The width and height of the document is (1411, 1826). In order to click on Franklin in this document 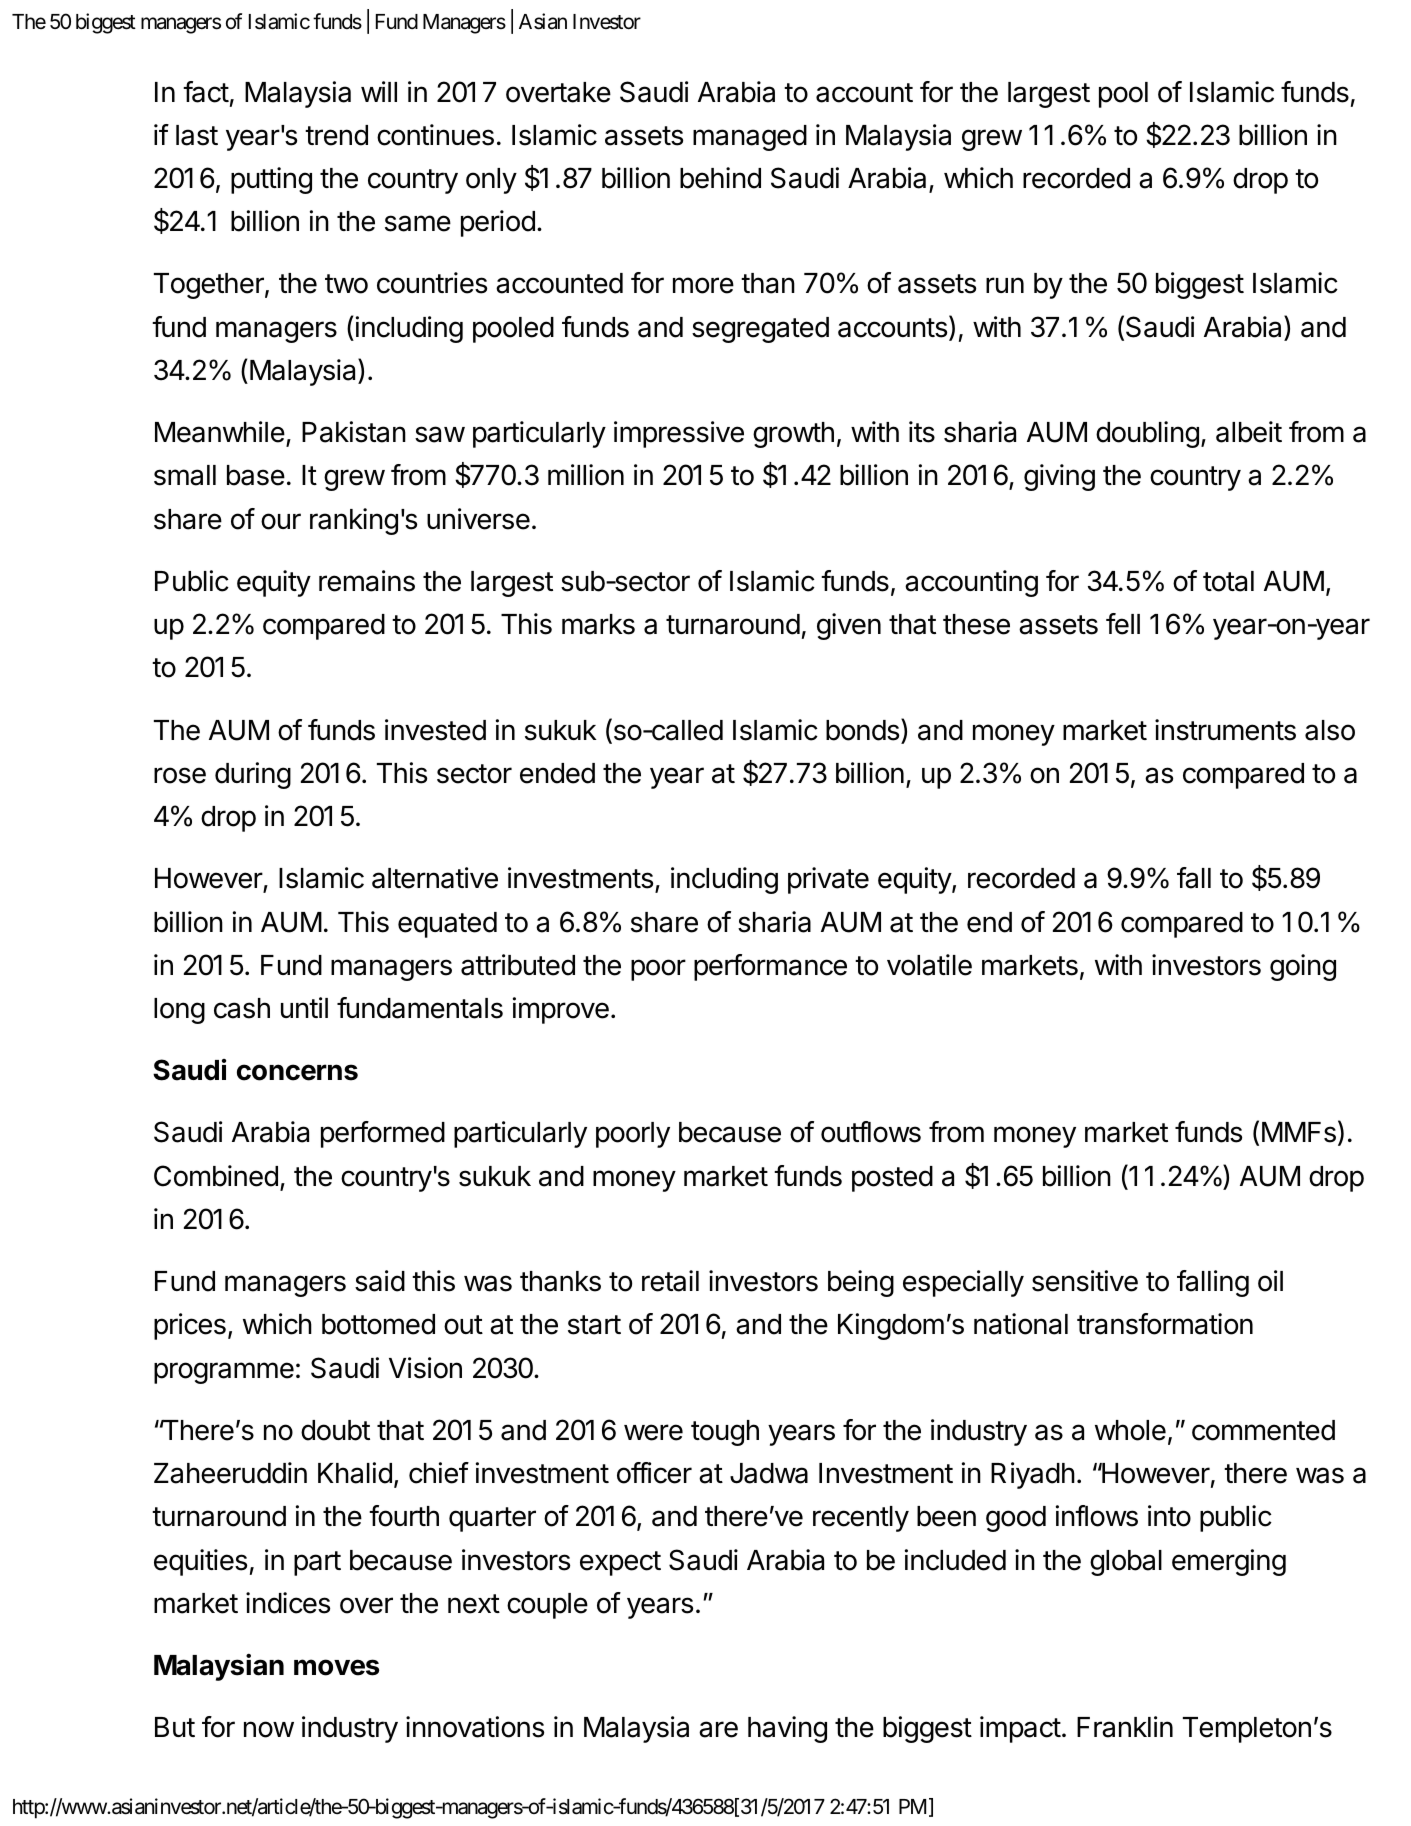, I will do `click(1125, 1727)`.
